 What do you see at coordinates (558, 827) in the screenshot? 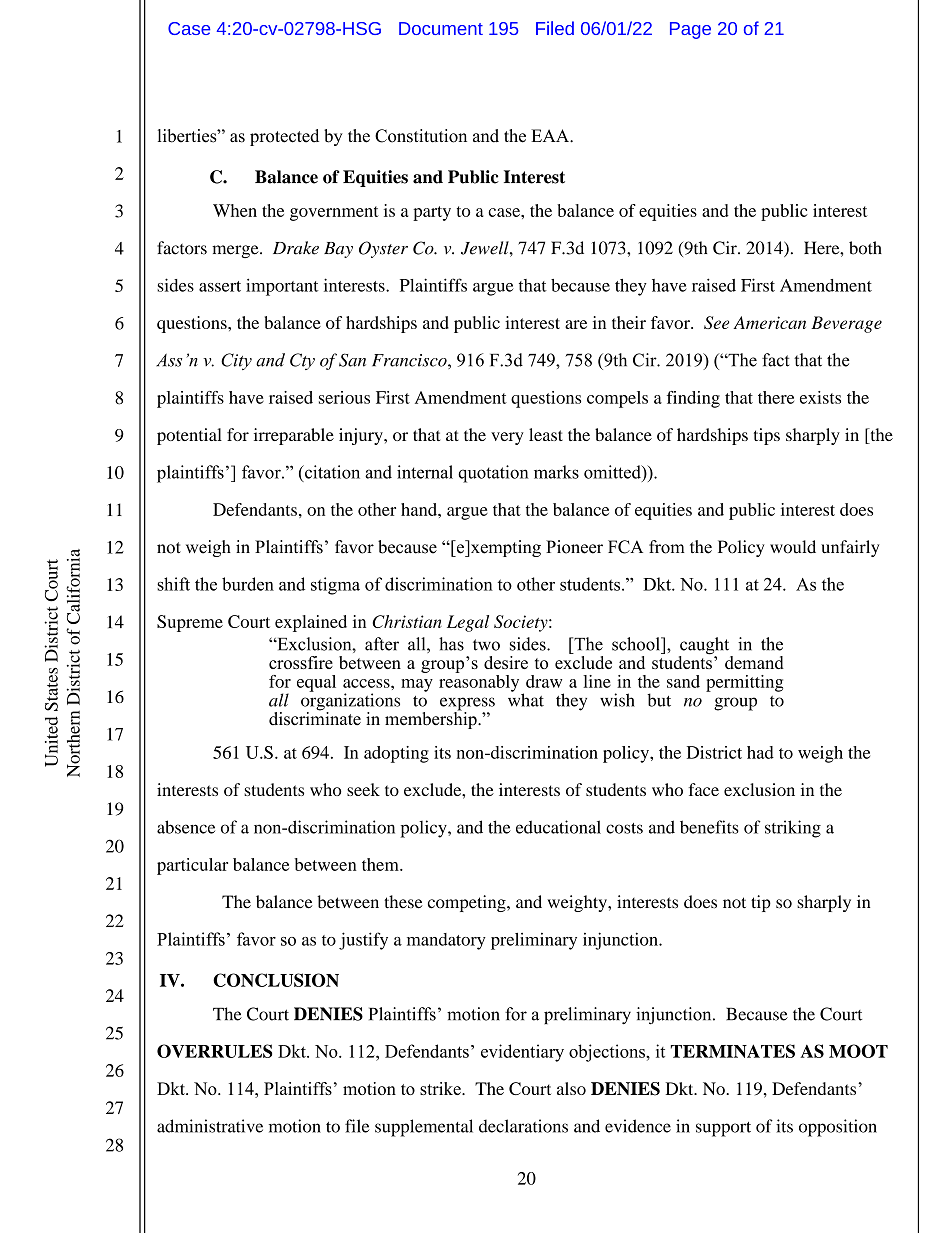
I see `educational` at bounding box center [558, 827].
